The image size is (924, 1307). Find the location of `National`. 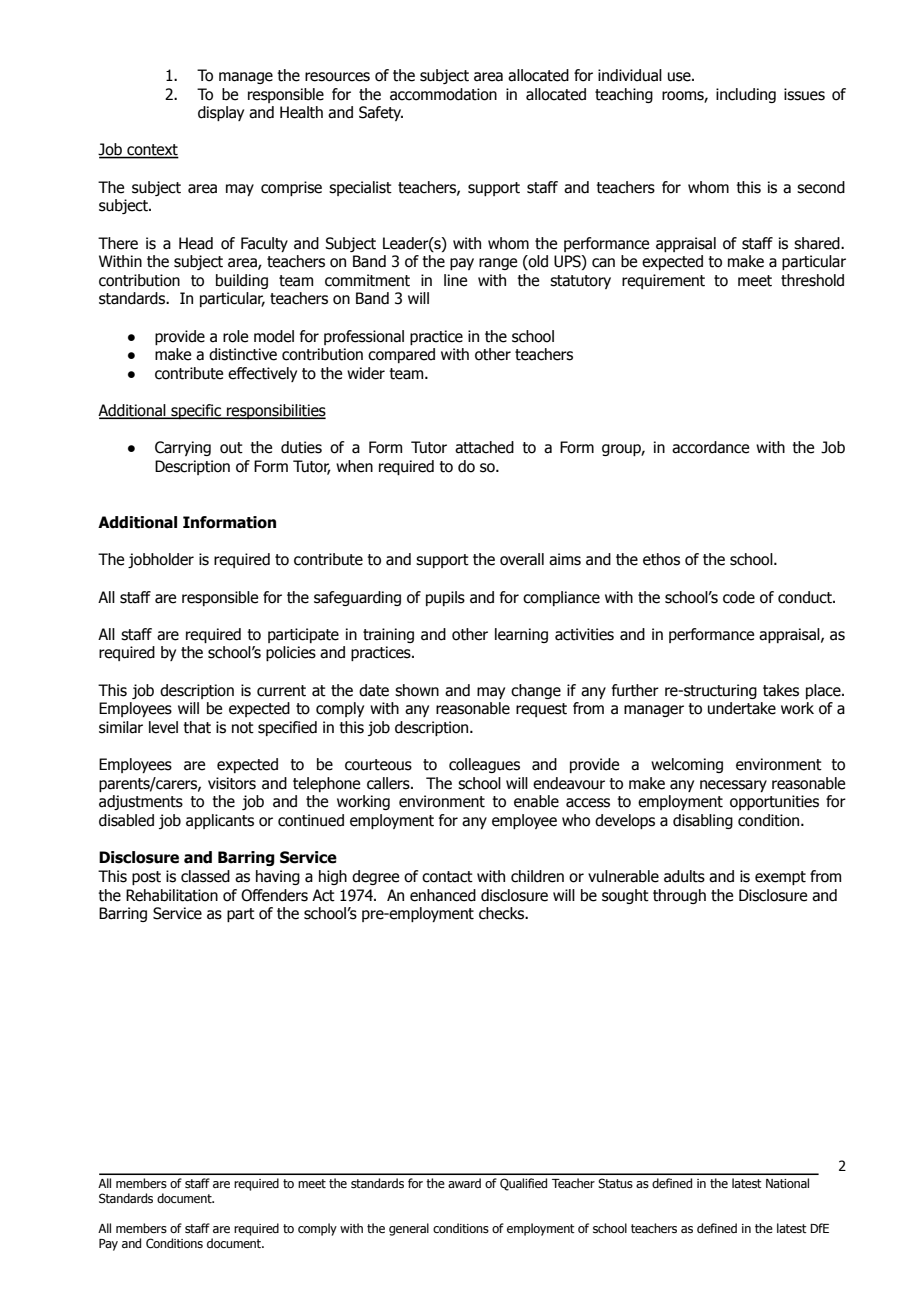

National is located at coordinates (787, 1183).
